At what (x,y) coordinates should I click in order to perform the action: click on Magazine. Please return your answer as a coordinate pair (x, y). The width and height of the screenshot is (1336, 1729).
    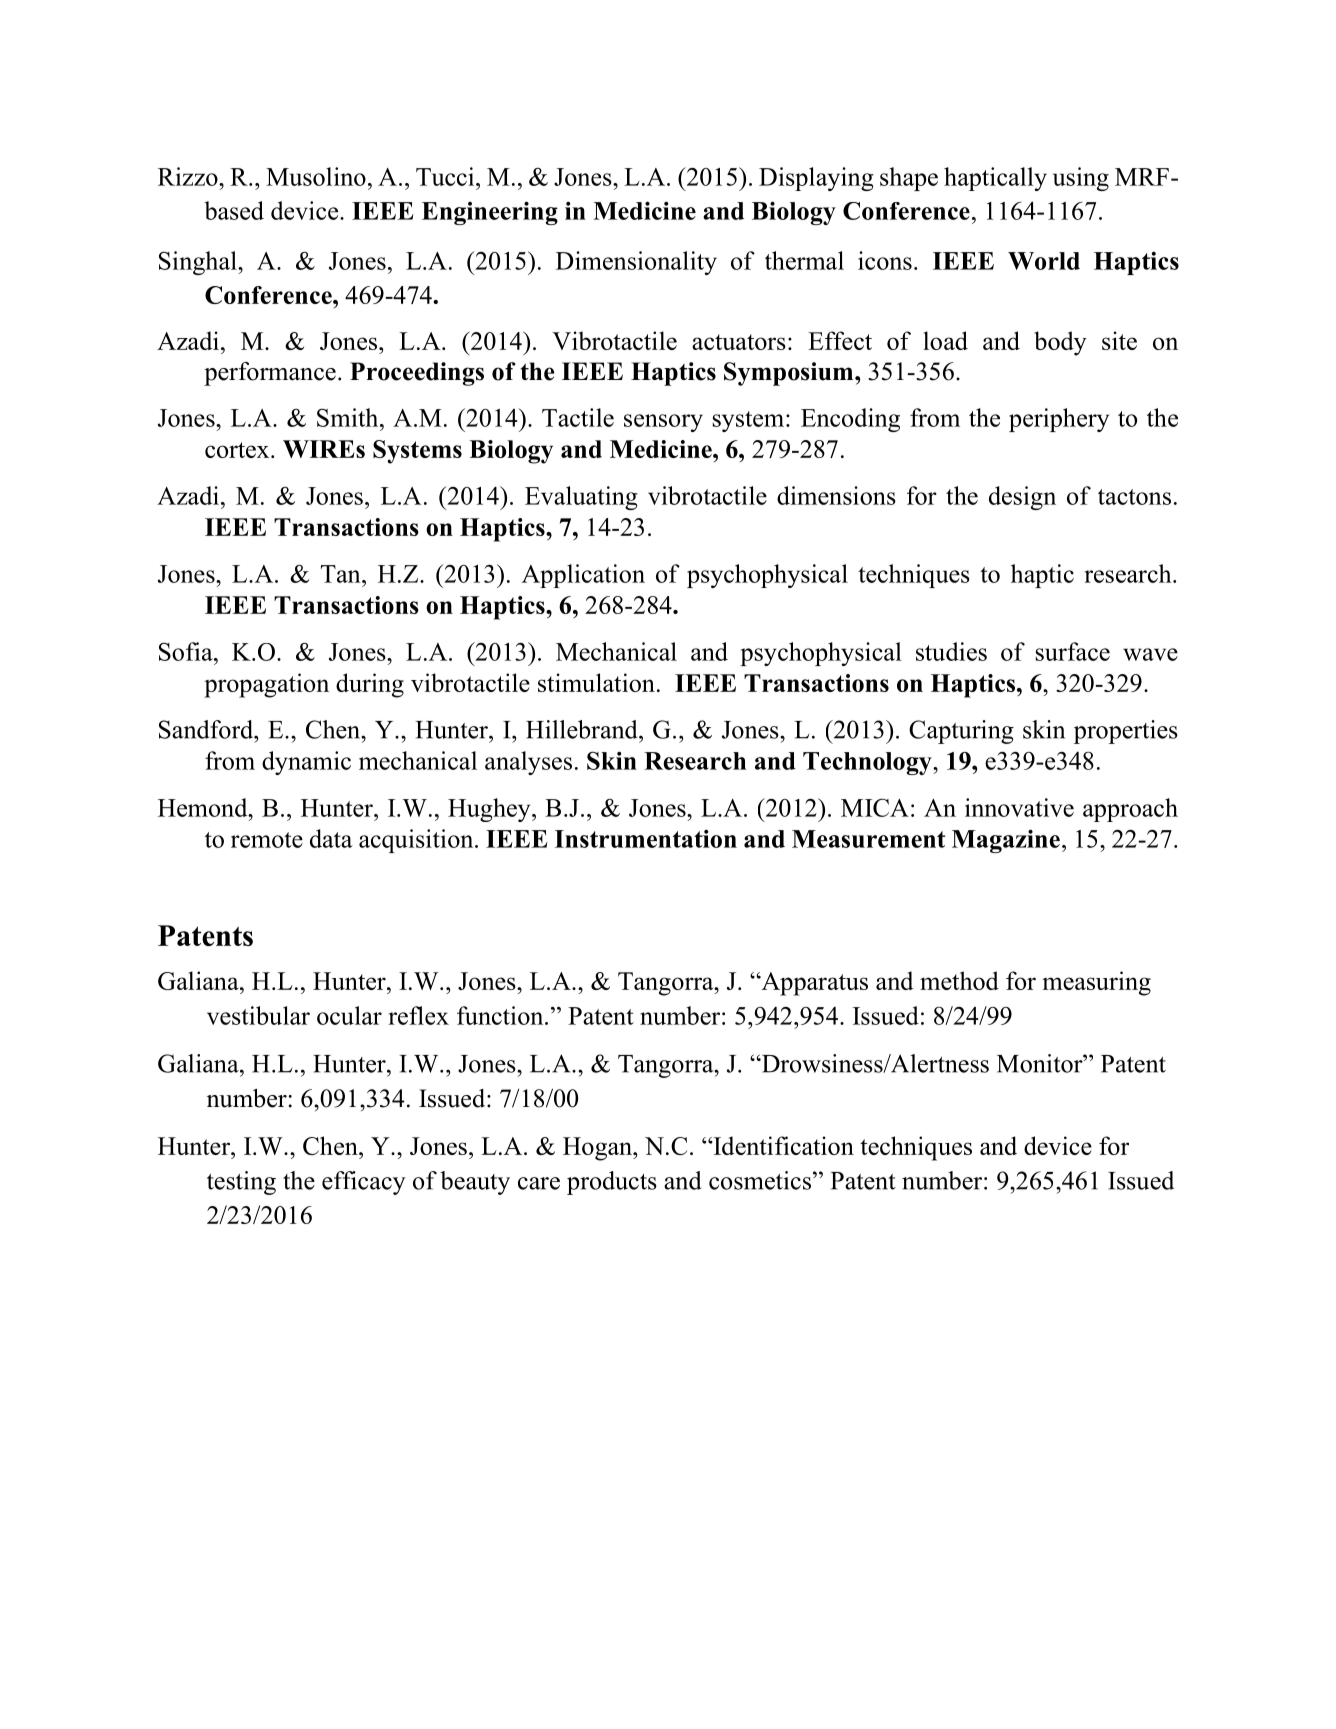
    Looking at the image, I should click on (1006, 841).
